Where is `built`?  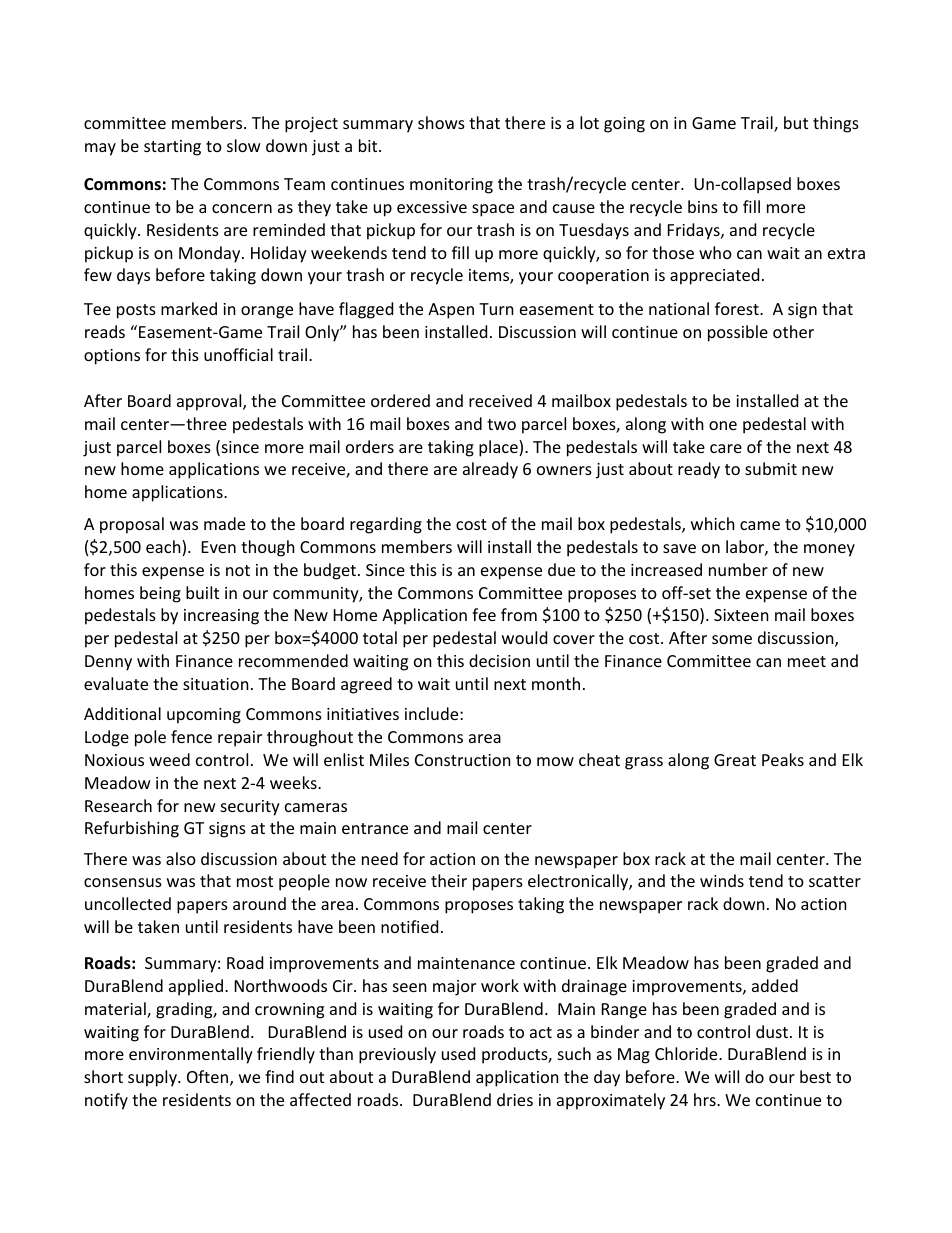 built is located at coordinates (202, 592).
